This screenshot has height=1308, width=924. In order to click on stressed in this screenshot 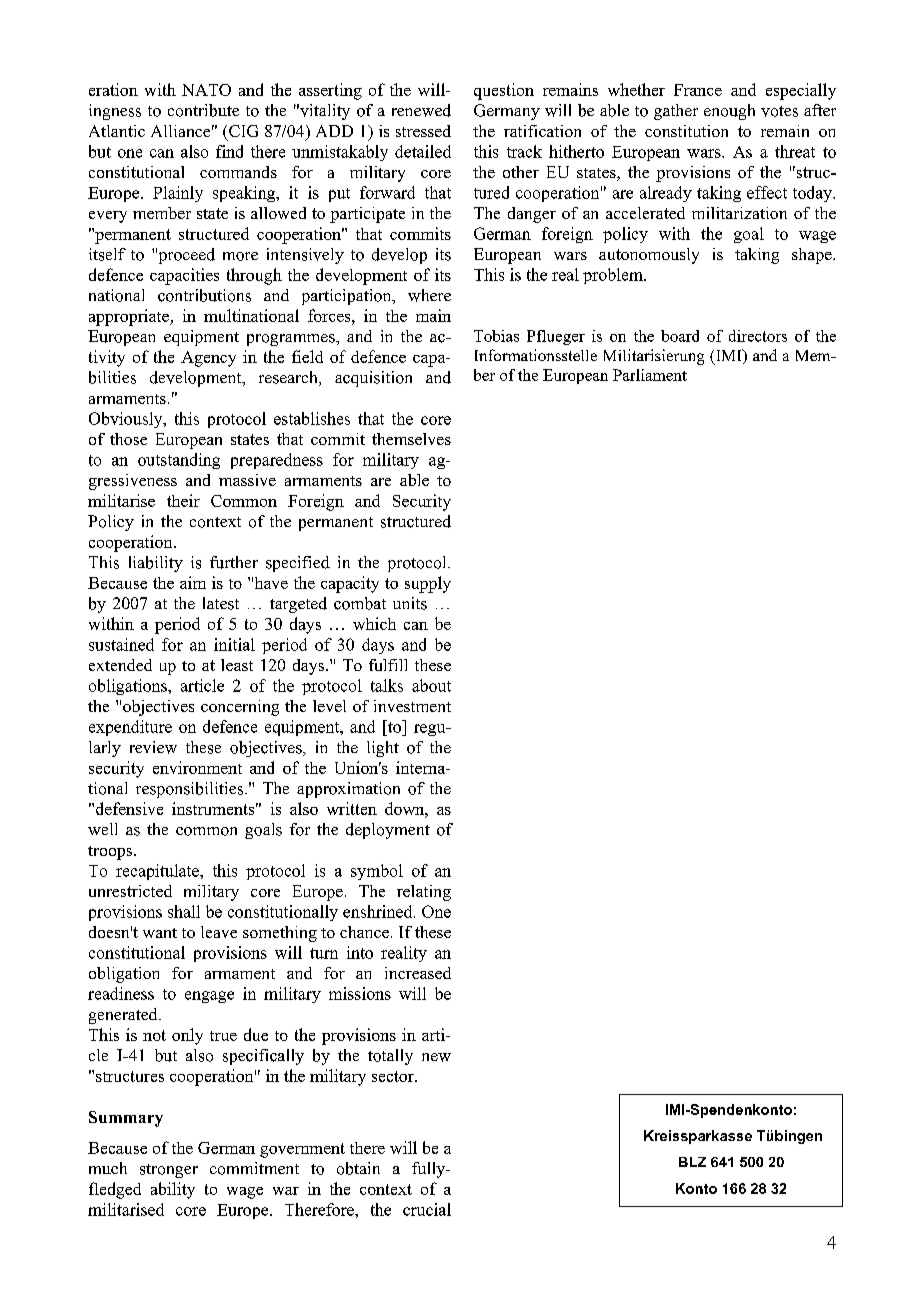, I will do `click(423, 131)`.
